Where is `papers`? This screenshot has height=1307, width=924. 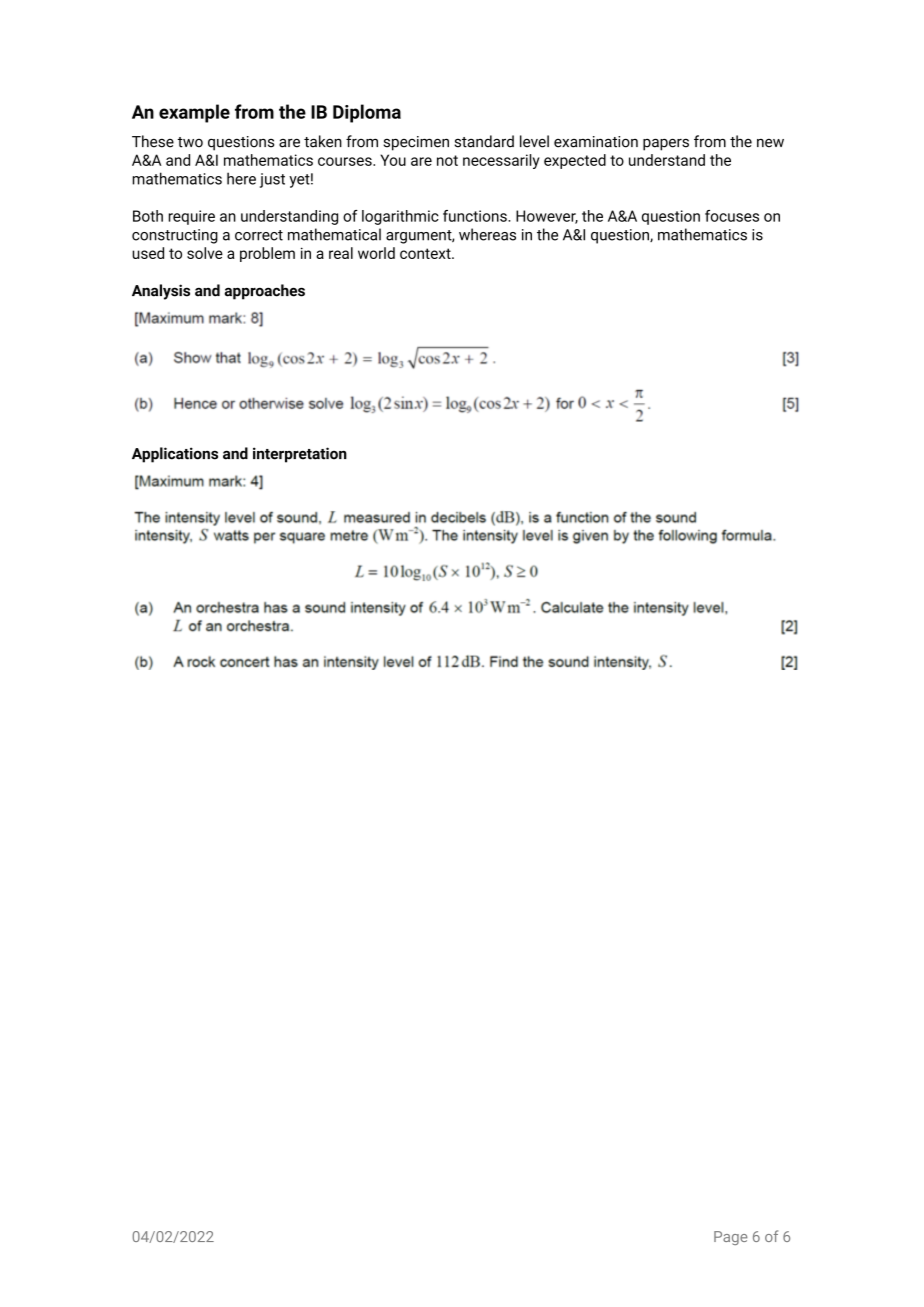
papers is located at coordinates (666, 144).
